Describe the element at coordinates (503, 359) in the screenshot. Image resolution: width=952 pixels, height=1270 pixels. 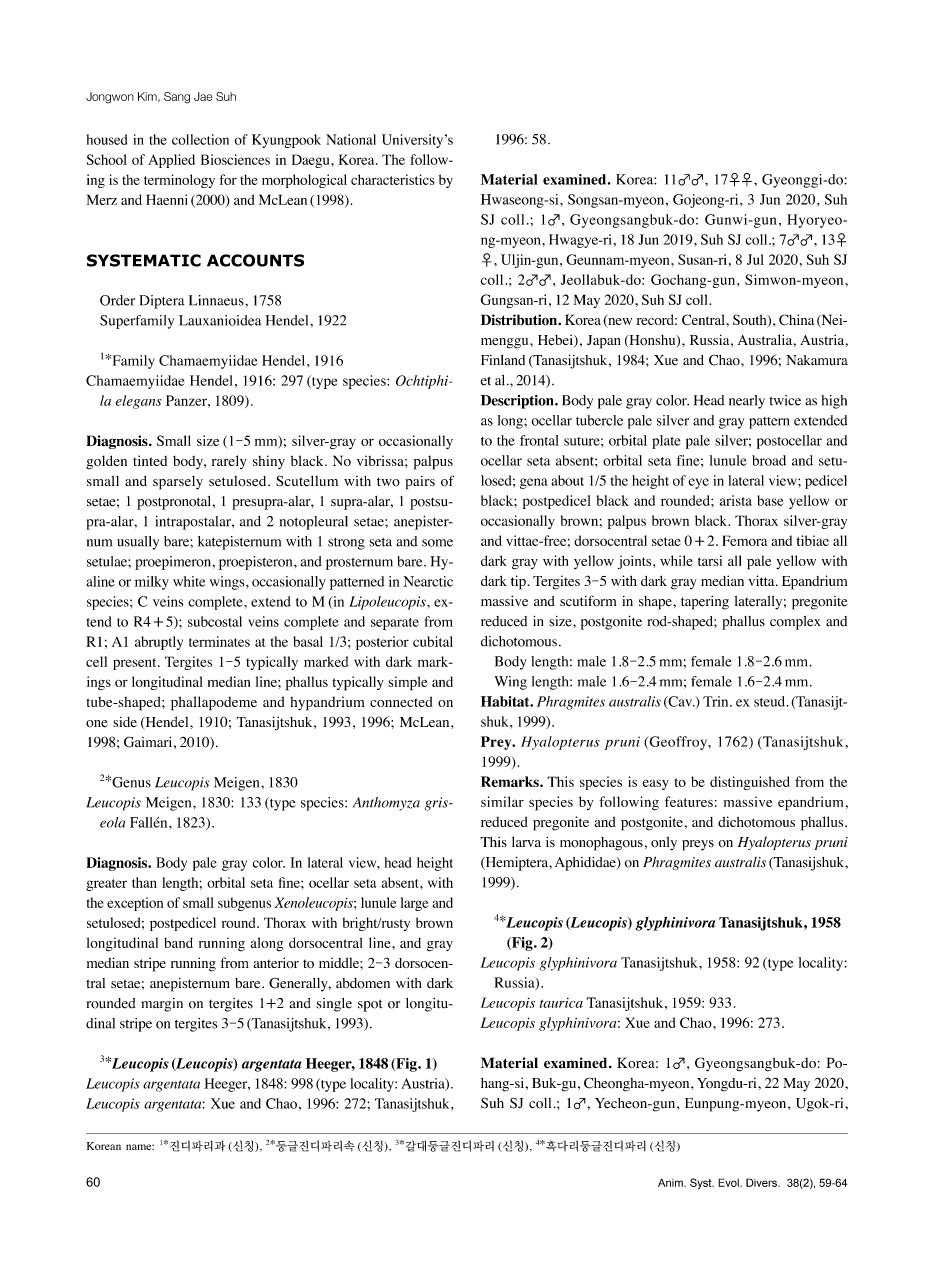
I see `Finland` at that location.
